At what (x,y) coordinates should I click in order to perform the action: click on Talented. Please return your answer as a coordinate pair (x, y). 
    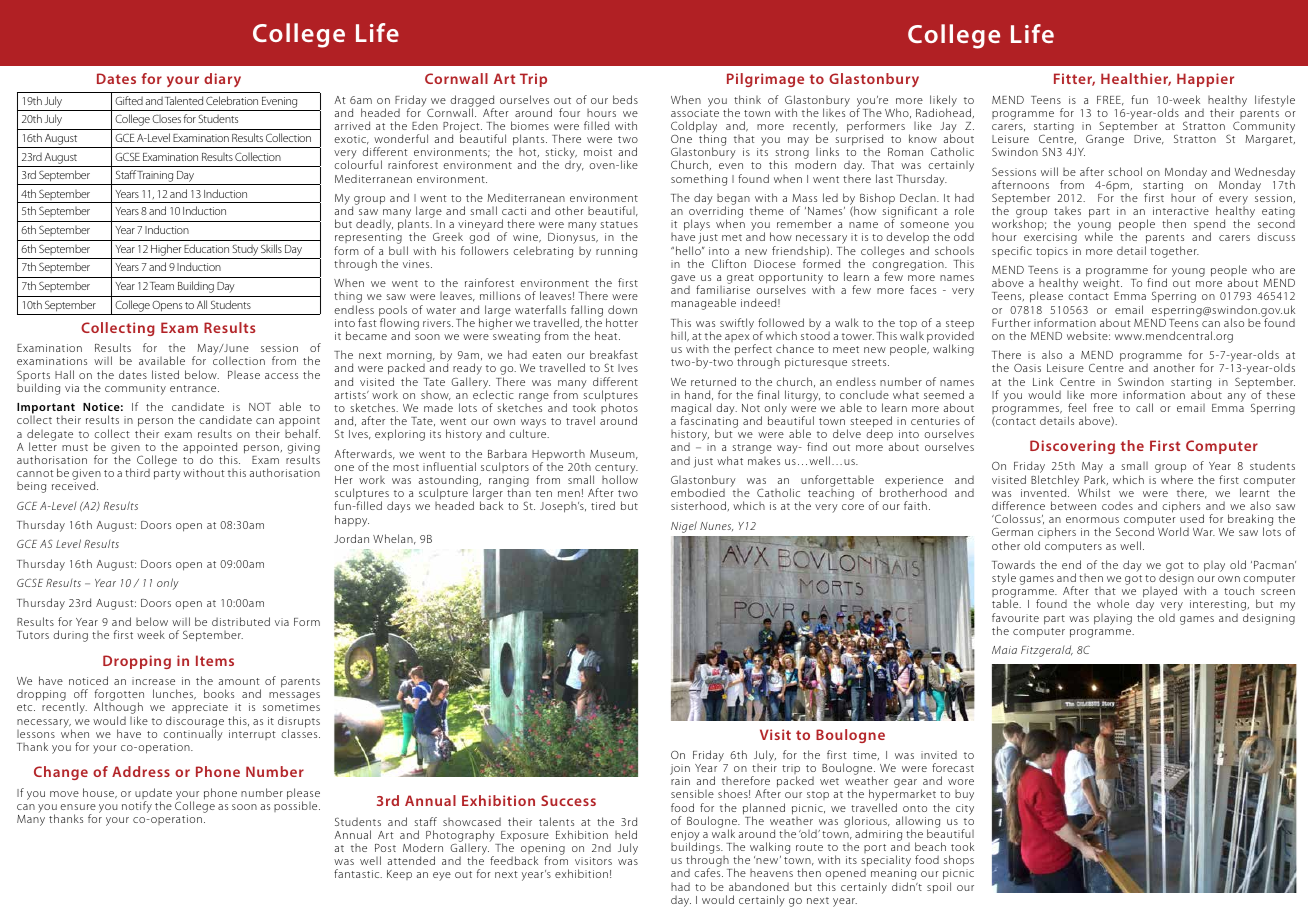
    Looking at the image, I should click on (184, 100).
